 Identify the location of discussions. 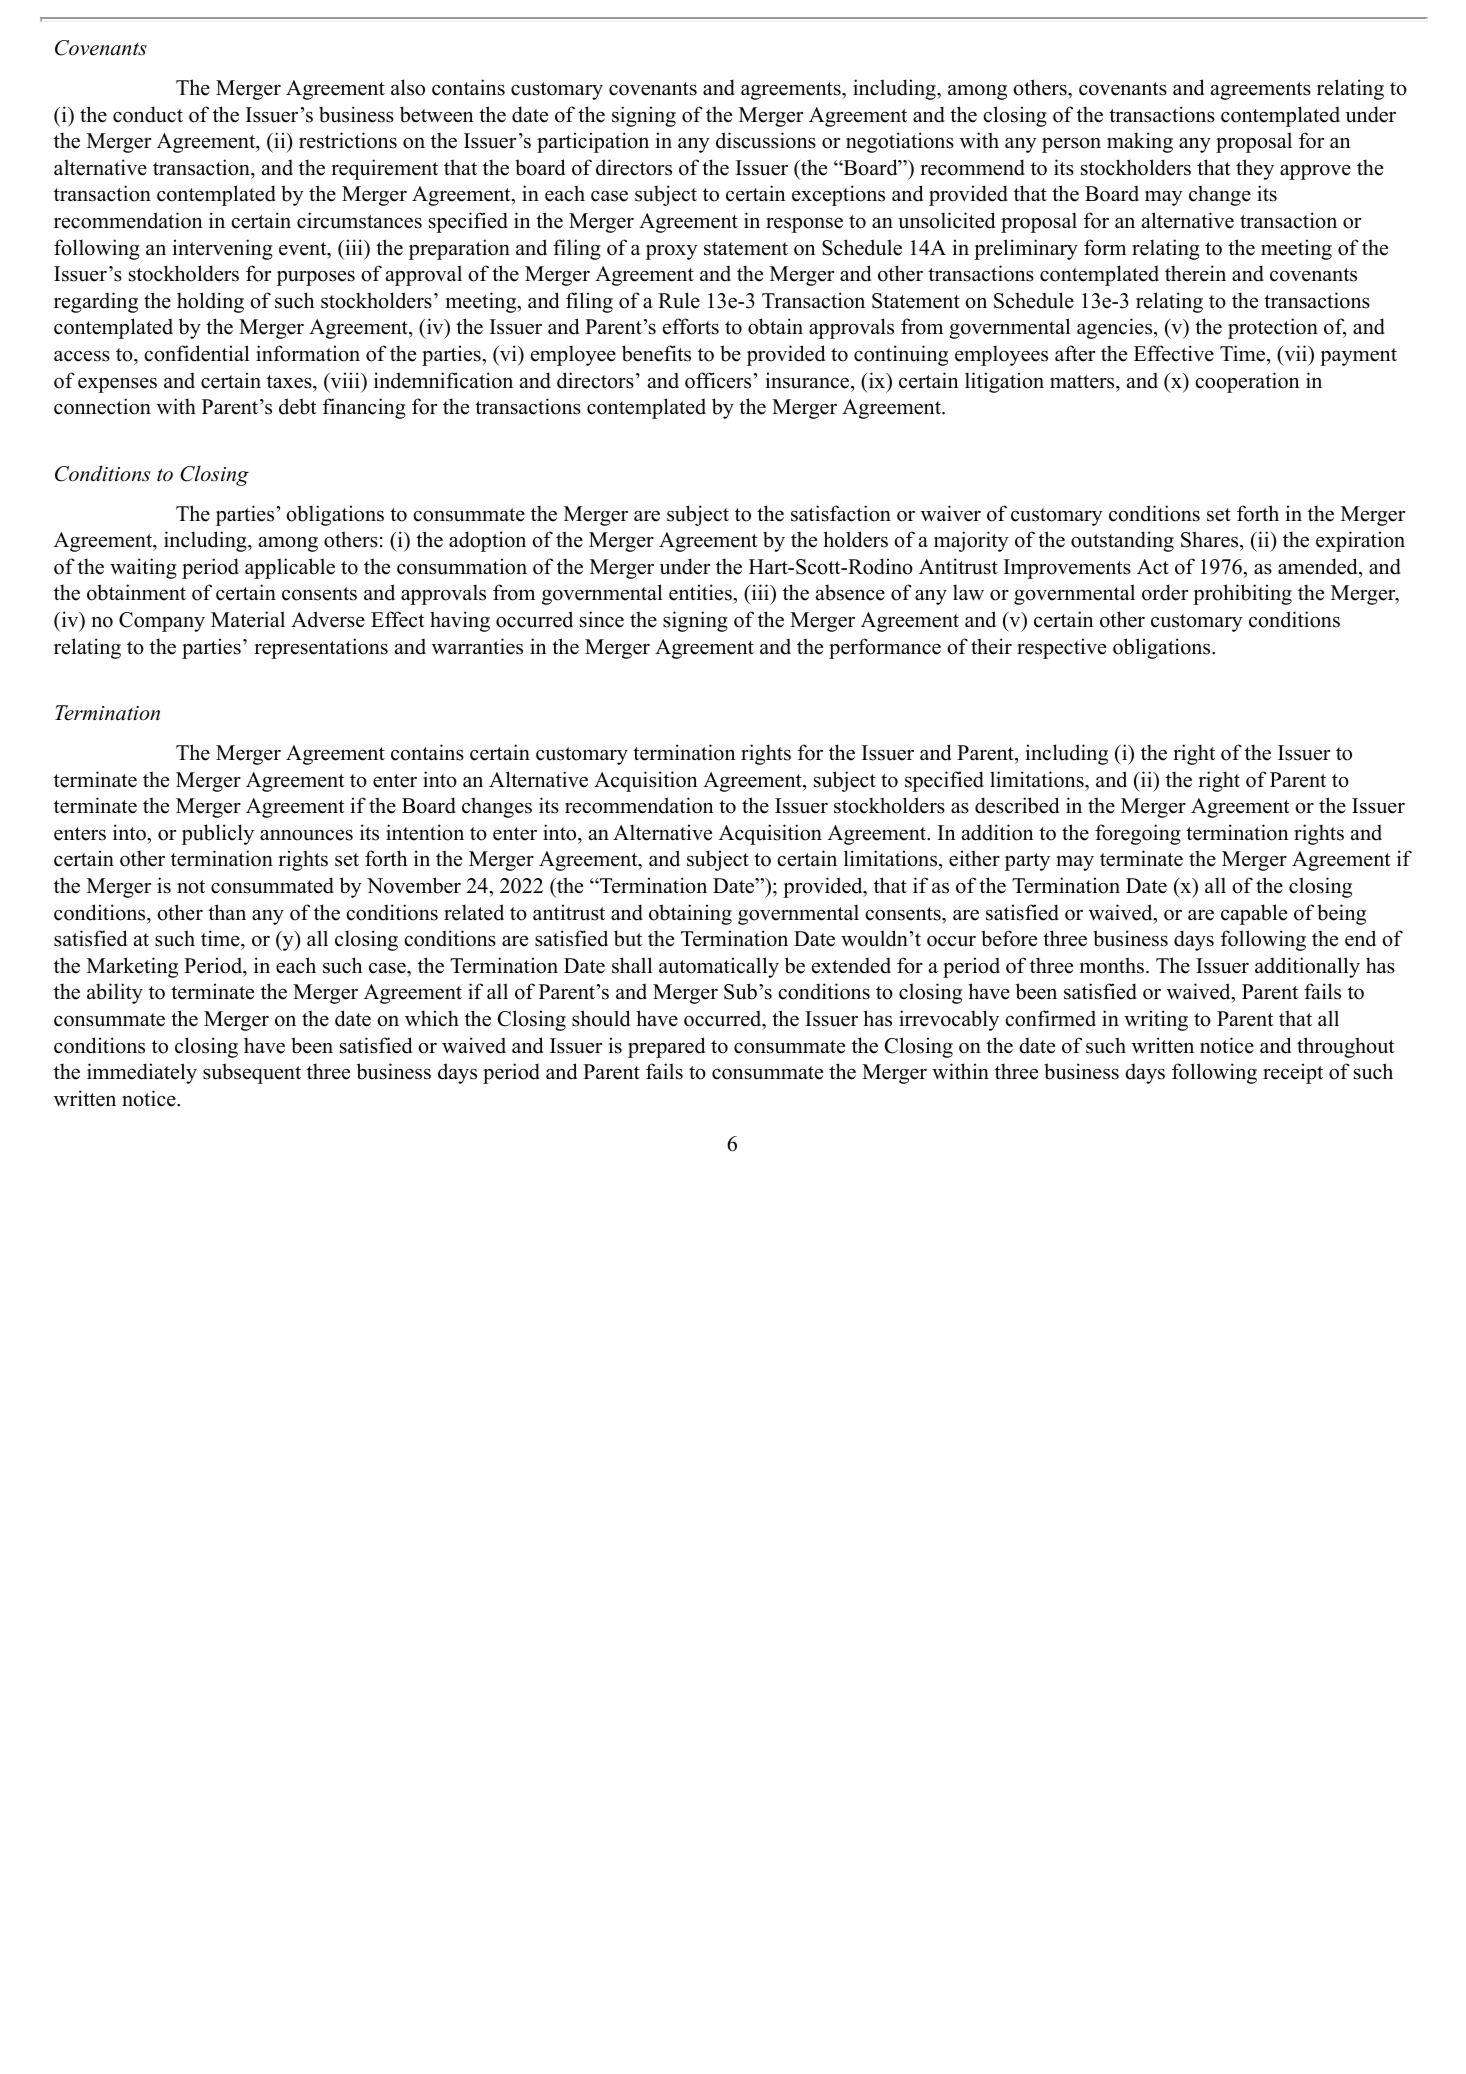
(766, 140).
